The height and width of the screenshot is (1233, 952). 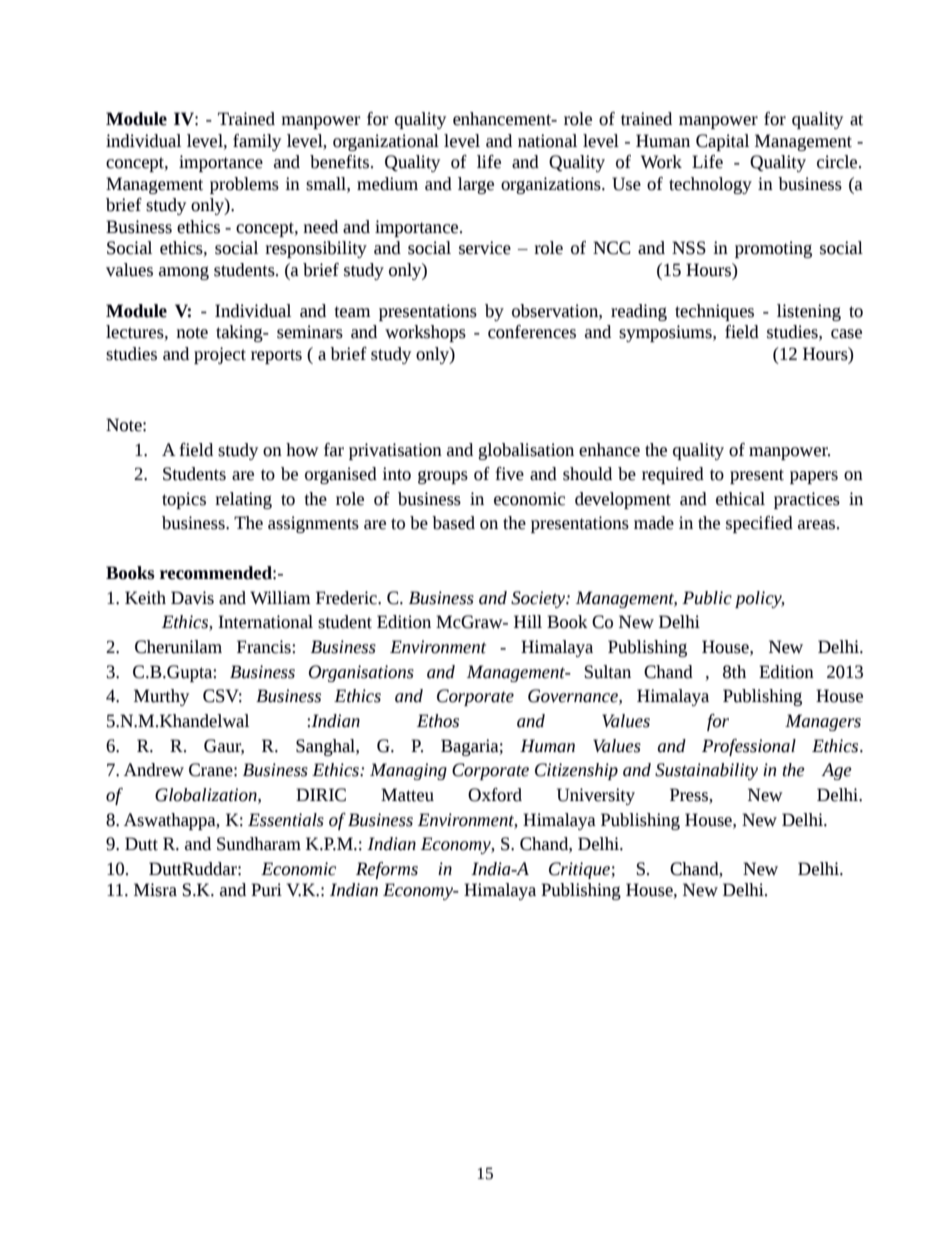 What do you see at coordinates (722, 142) in the screenshot?
I see `Capital` at bounding box center [722, 142].
